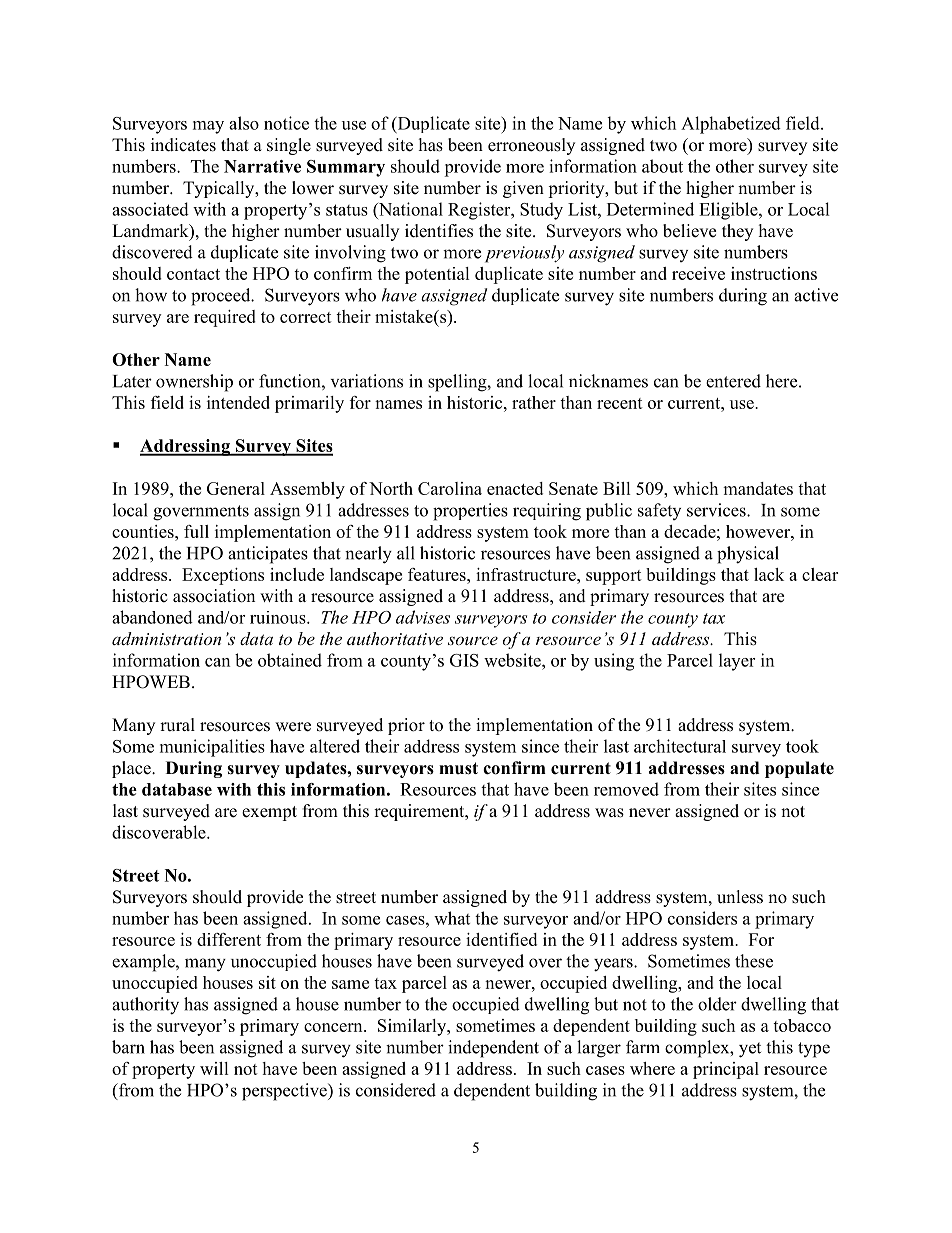 The width and height of the screenshot is (952, 1233). What do you see at coordinates (531, 146) in the screenshot?
I see `erroneously` at bounding box center [531, 146].
